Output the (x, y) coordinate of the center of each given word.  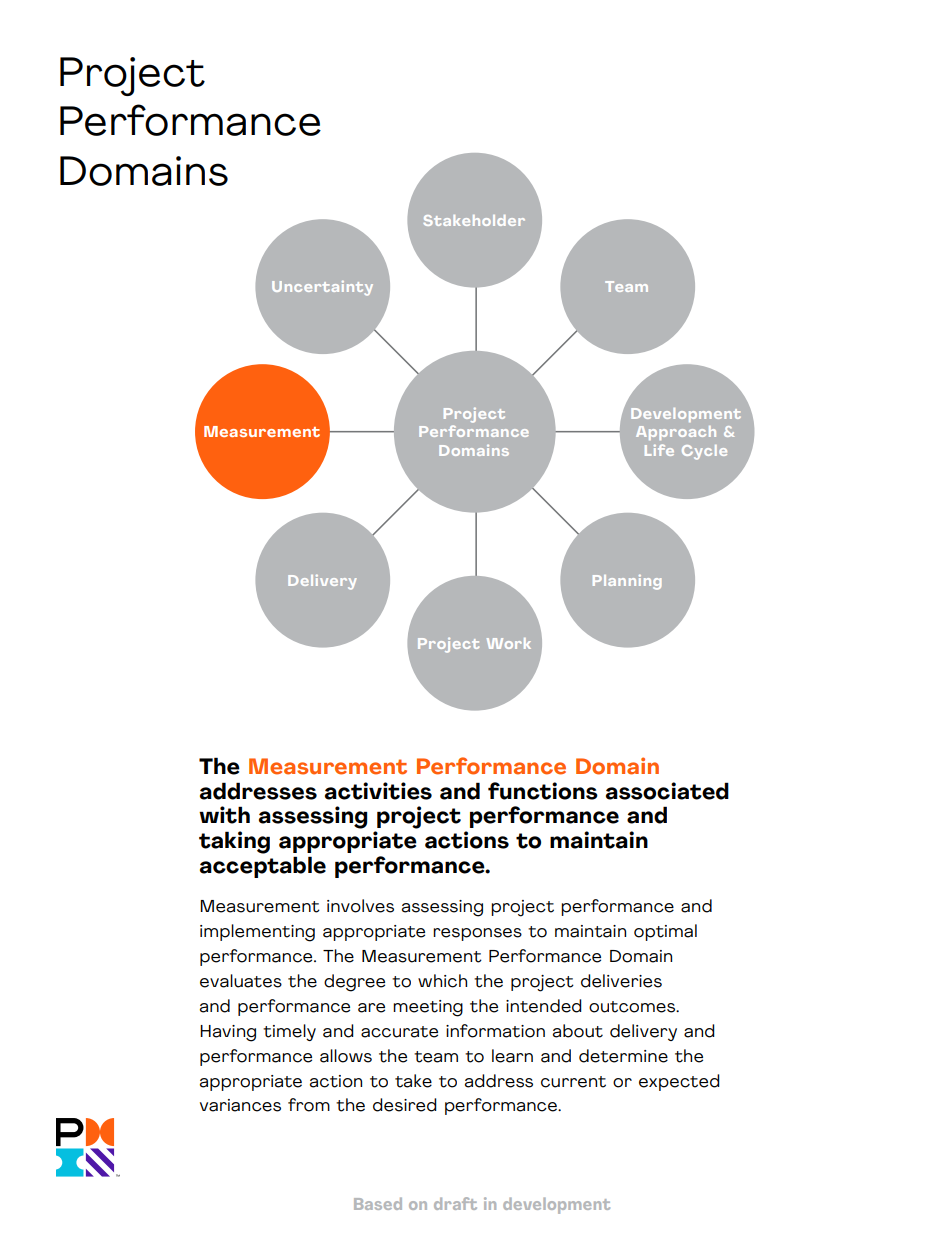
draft (455, 1203)
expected (679, 1082)
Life (659, 450)
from (309, 1105)
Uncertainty (322, 288)
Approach (676, 433)
